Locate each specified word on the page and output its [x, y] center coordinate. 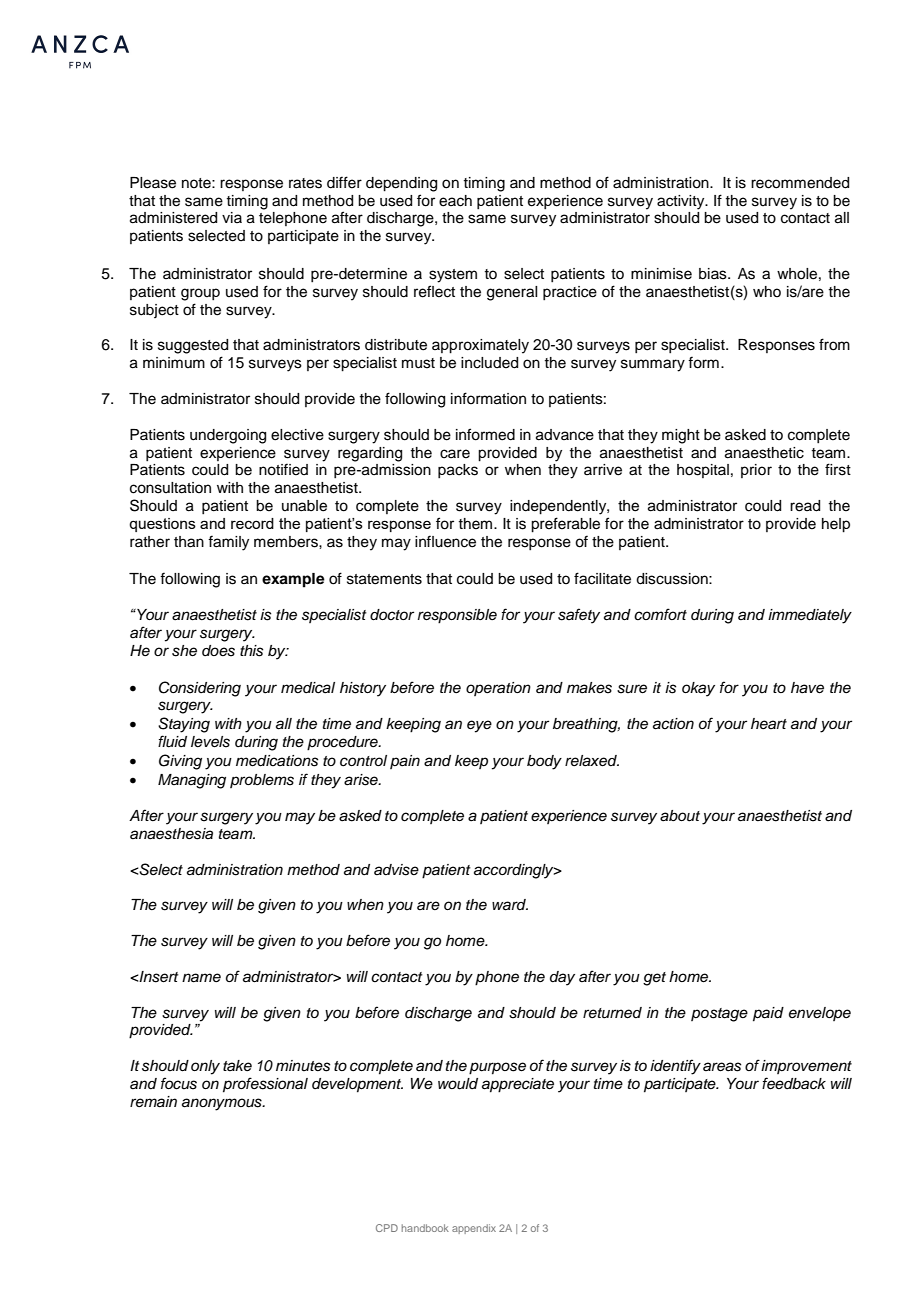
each [455, 201]
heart [769, 723]
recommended [800, 183]
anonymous [223, 1104]
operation [498, 689]
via [232, 217]
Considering [200, 689]
